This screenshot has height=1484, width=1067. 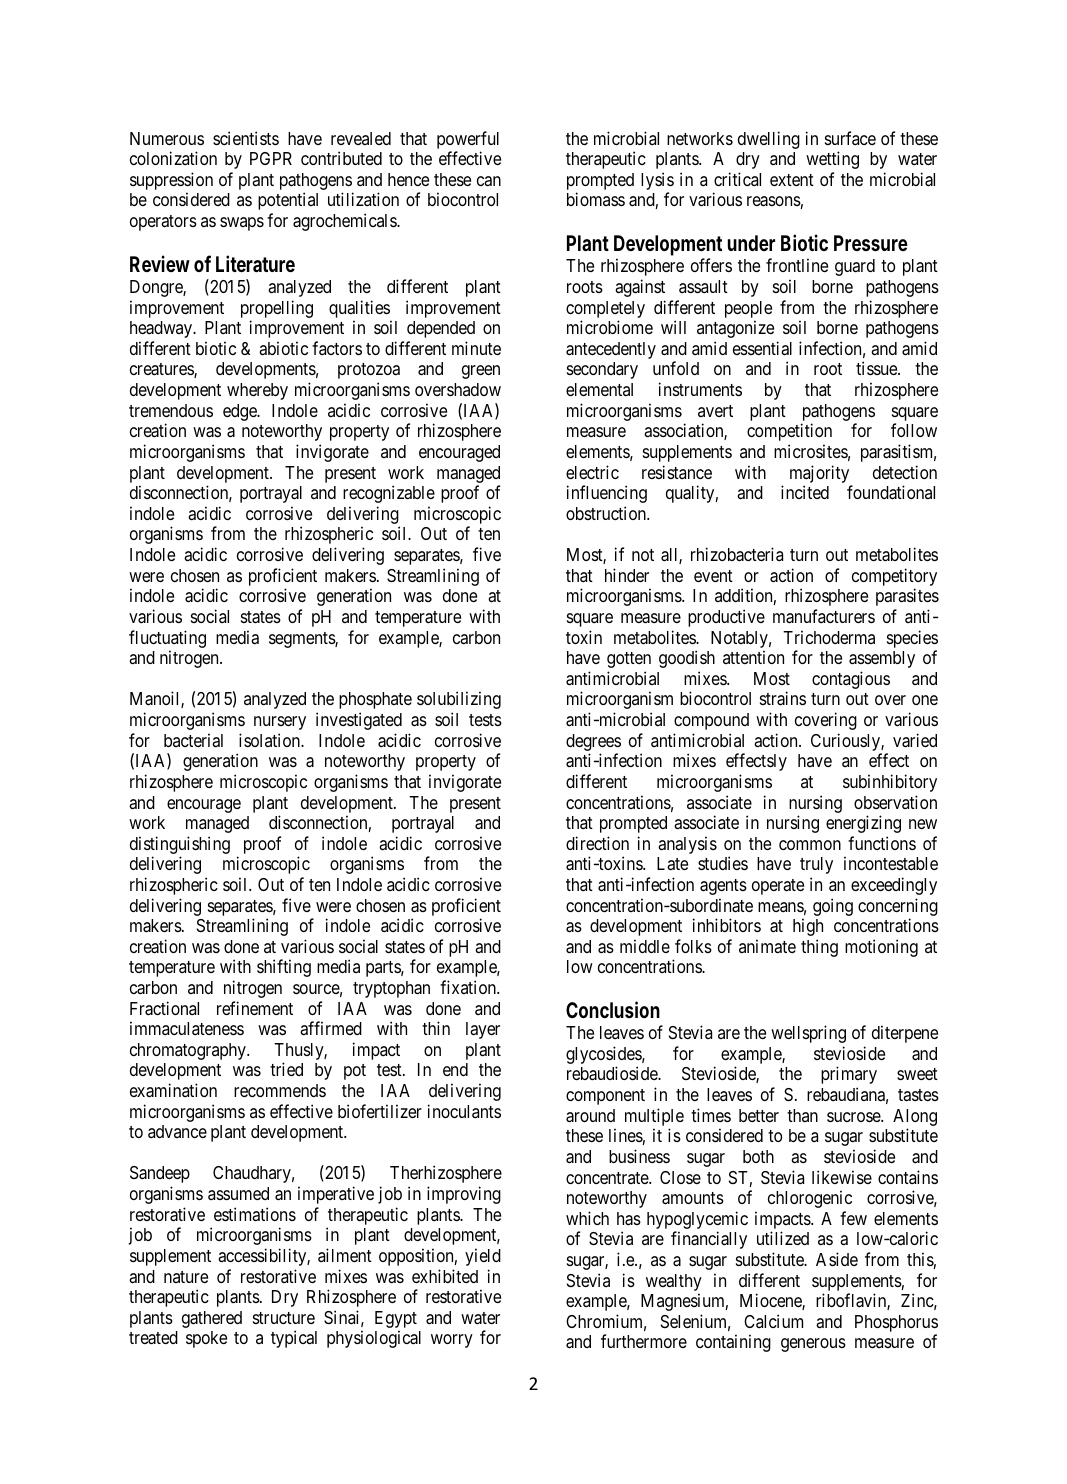 I want to click on wetting, so click(x=832, y=160).
